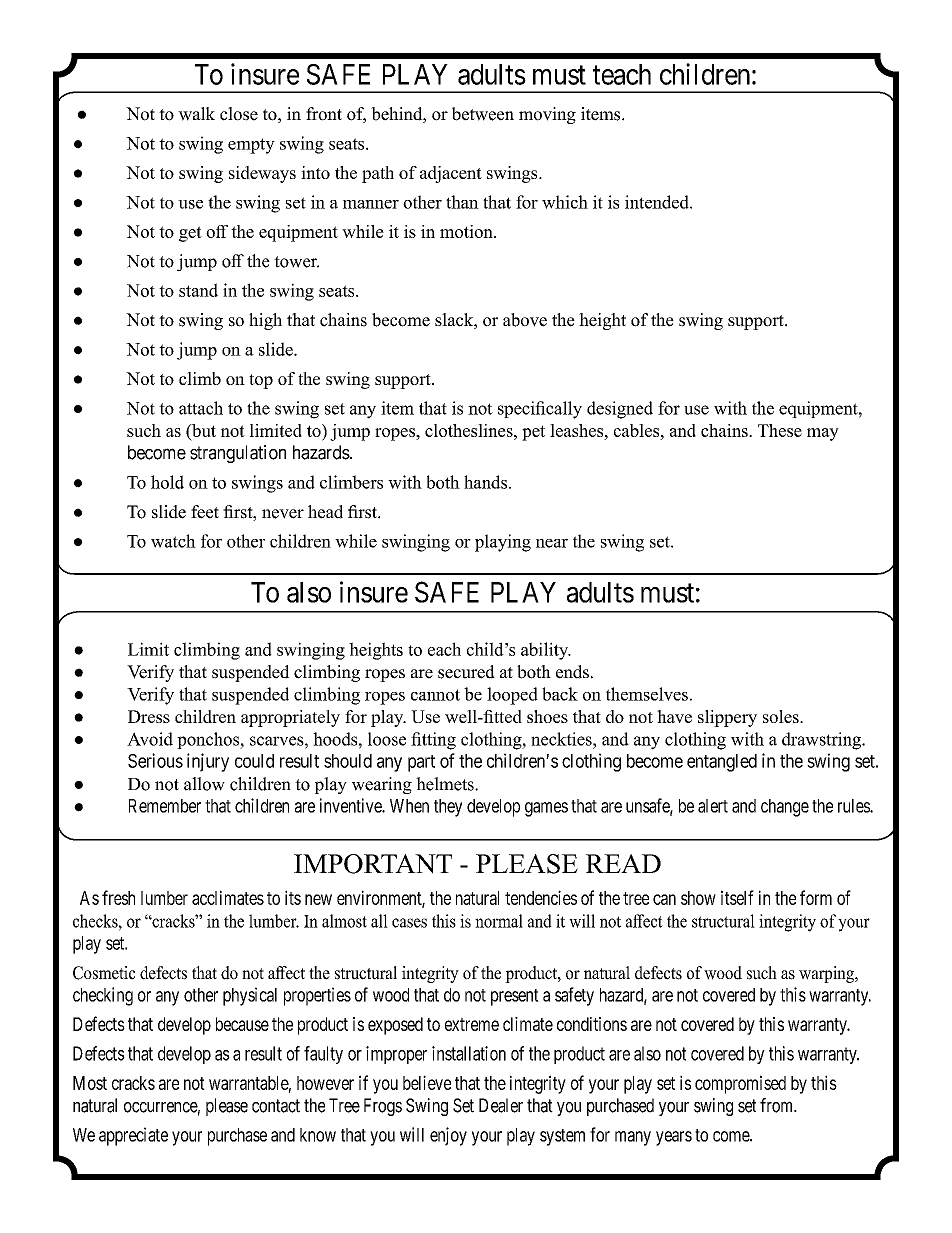 Image resolution: width=952 pixels, height=1233 pixels. Describe the element at coordinates (782, 716) in the page. I see `soles` at that location.
